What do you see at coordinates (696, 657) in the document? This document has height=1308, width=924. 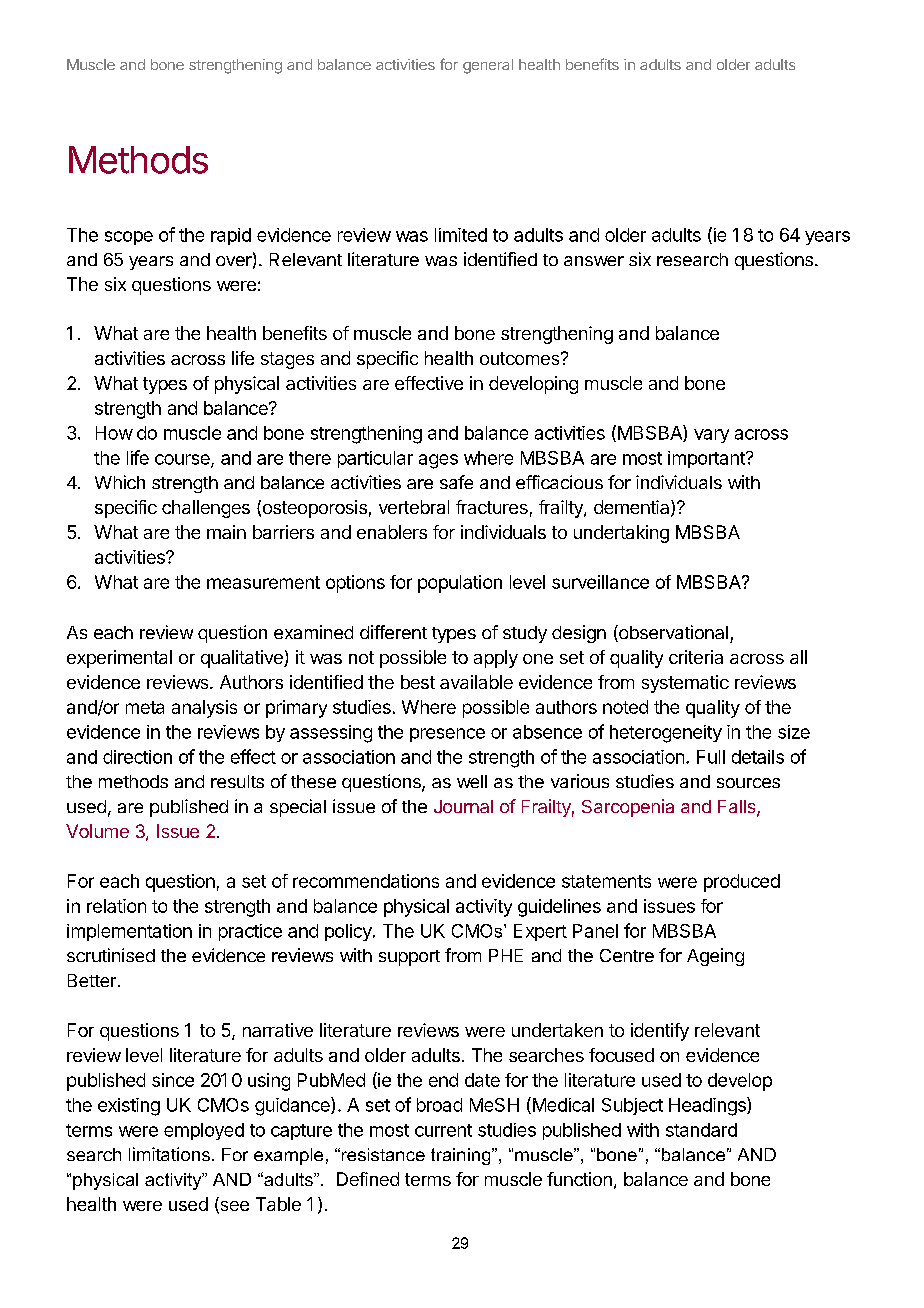 I see `criteria` at bounding box center [696, 657].
